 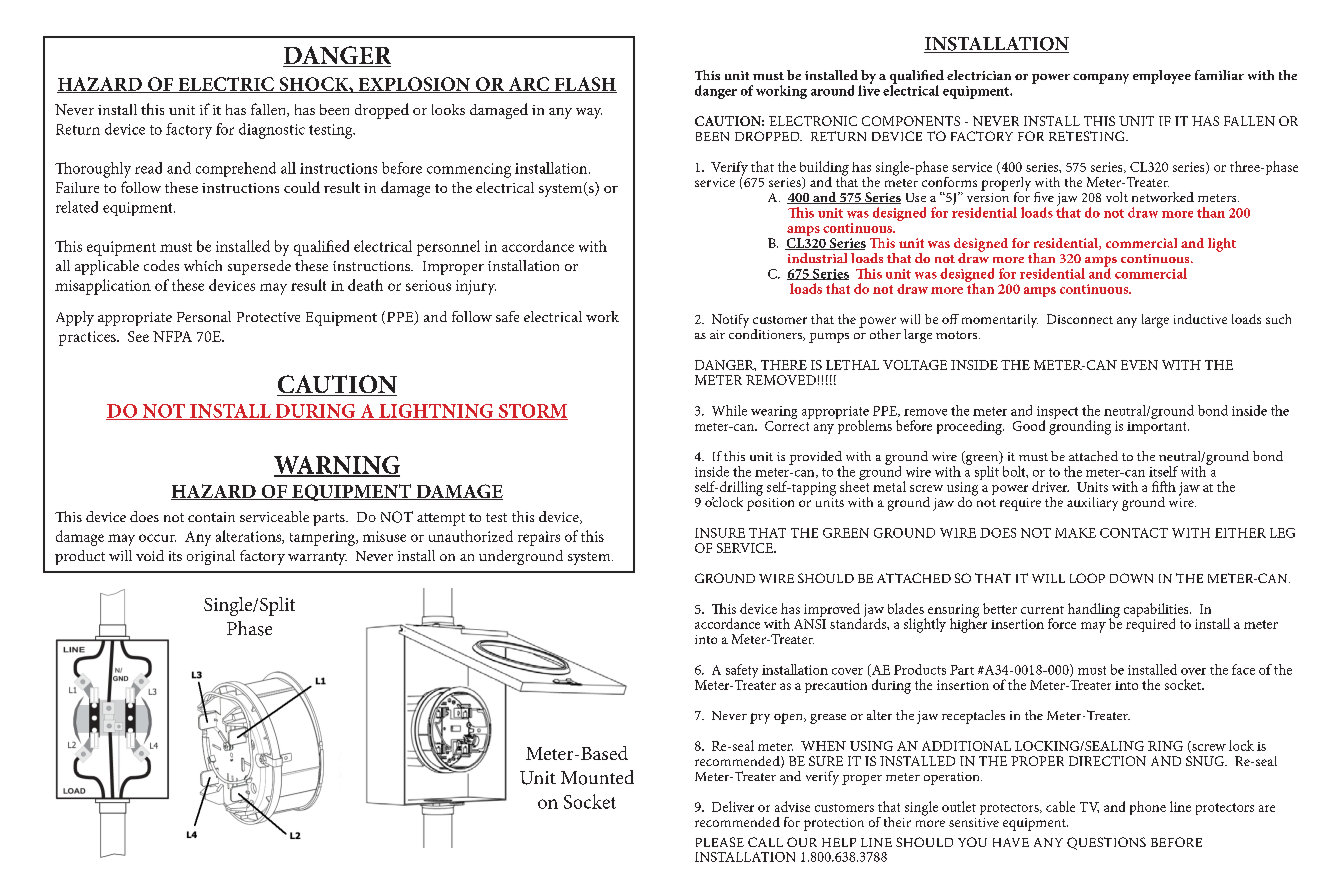 What do you see at coordinates (1157, 611) in the page?
I see `capabilities` at bounding box center [1157, 611].
